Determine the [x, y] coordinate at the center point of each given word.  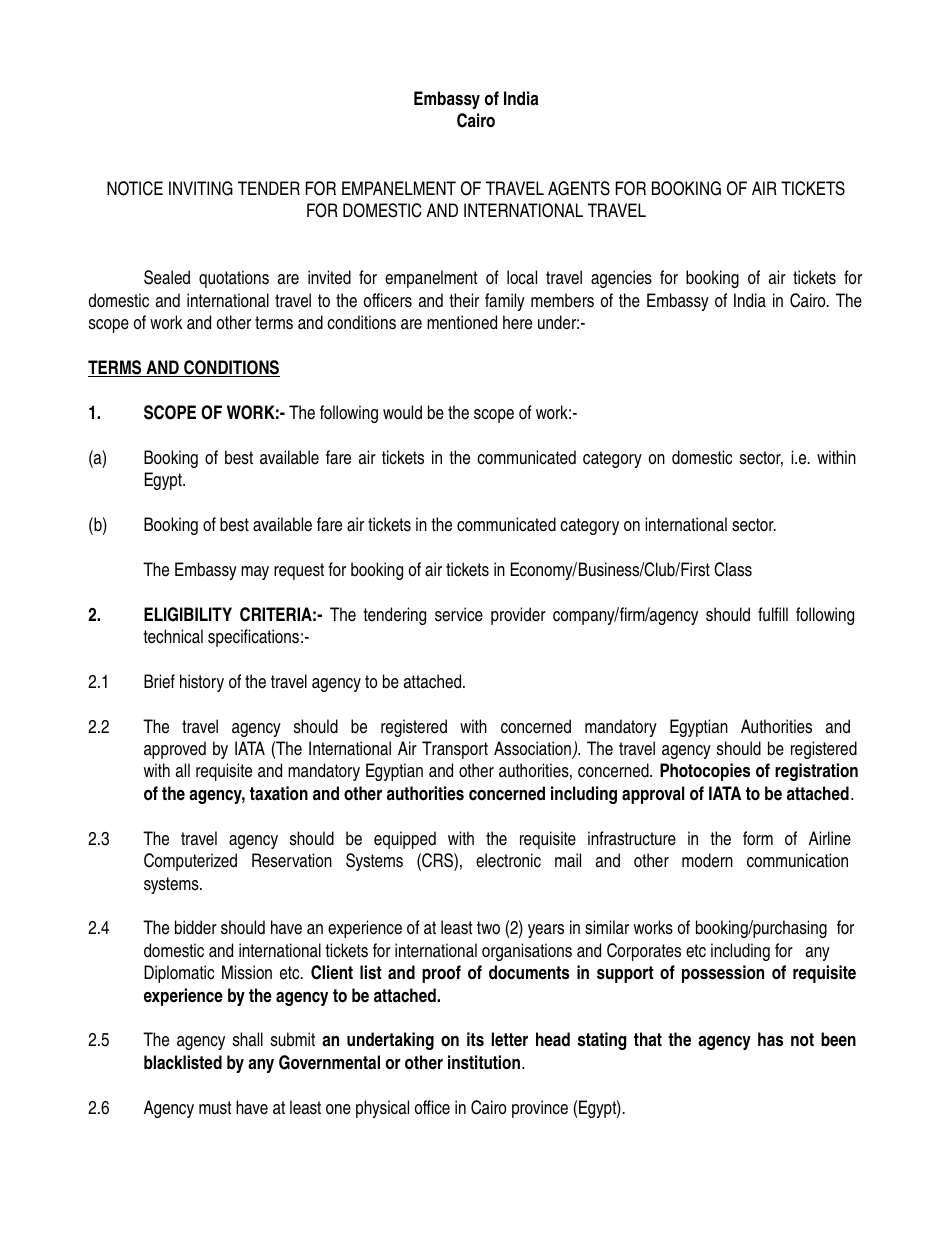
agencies [621, 279]
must [215, 1108]
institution [484, 1062]
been [838, 1039]
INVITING [201, 188]
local [522, 277]
